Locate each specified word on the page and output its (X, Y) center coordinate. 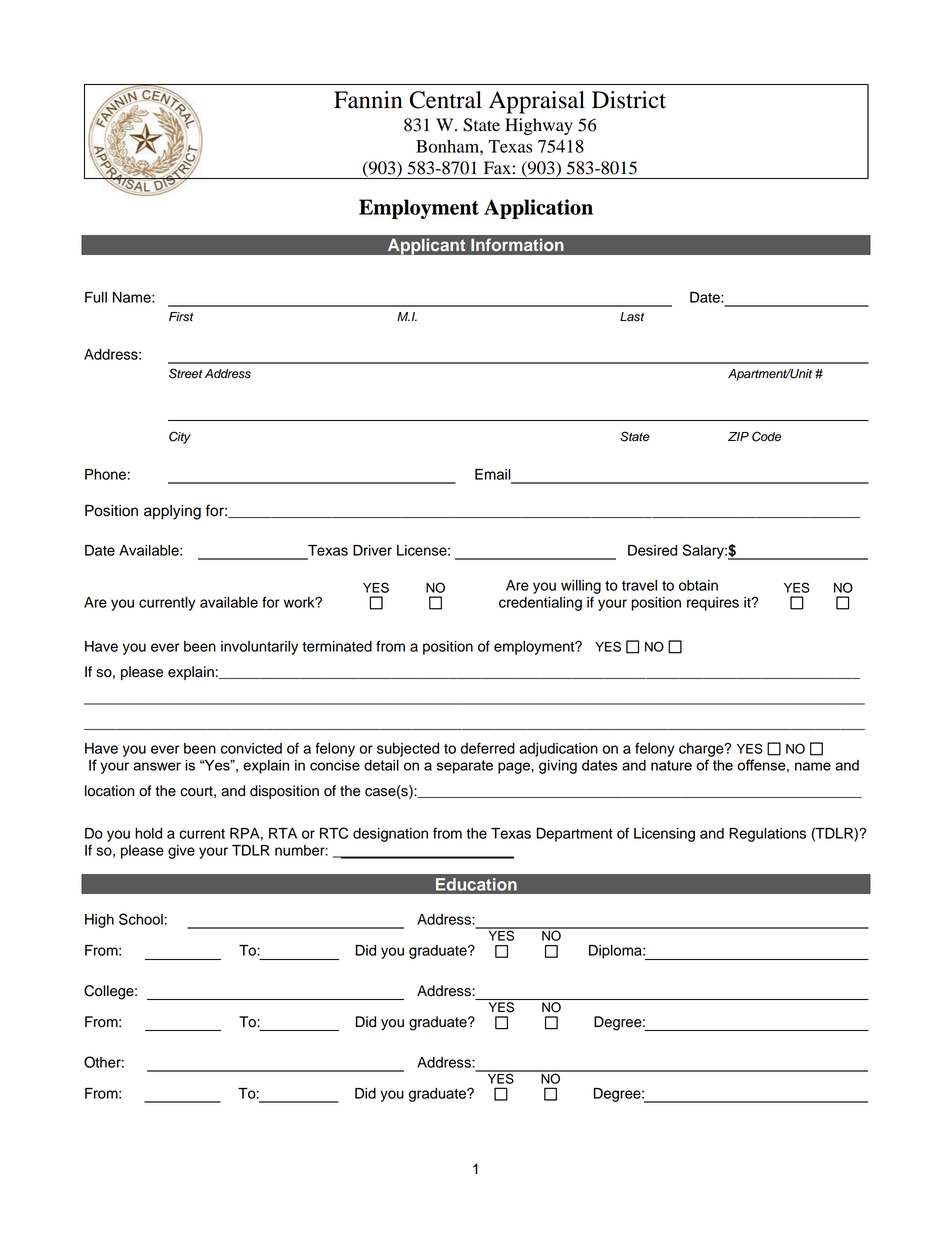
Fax (497, 168)
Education (476, 884)
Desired (652, 550)
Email (493, 474)
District (629, 100)
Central (445, 100)
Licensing (664, 835)
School (141, 919)
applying (172, 512)
